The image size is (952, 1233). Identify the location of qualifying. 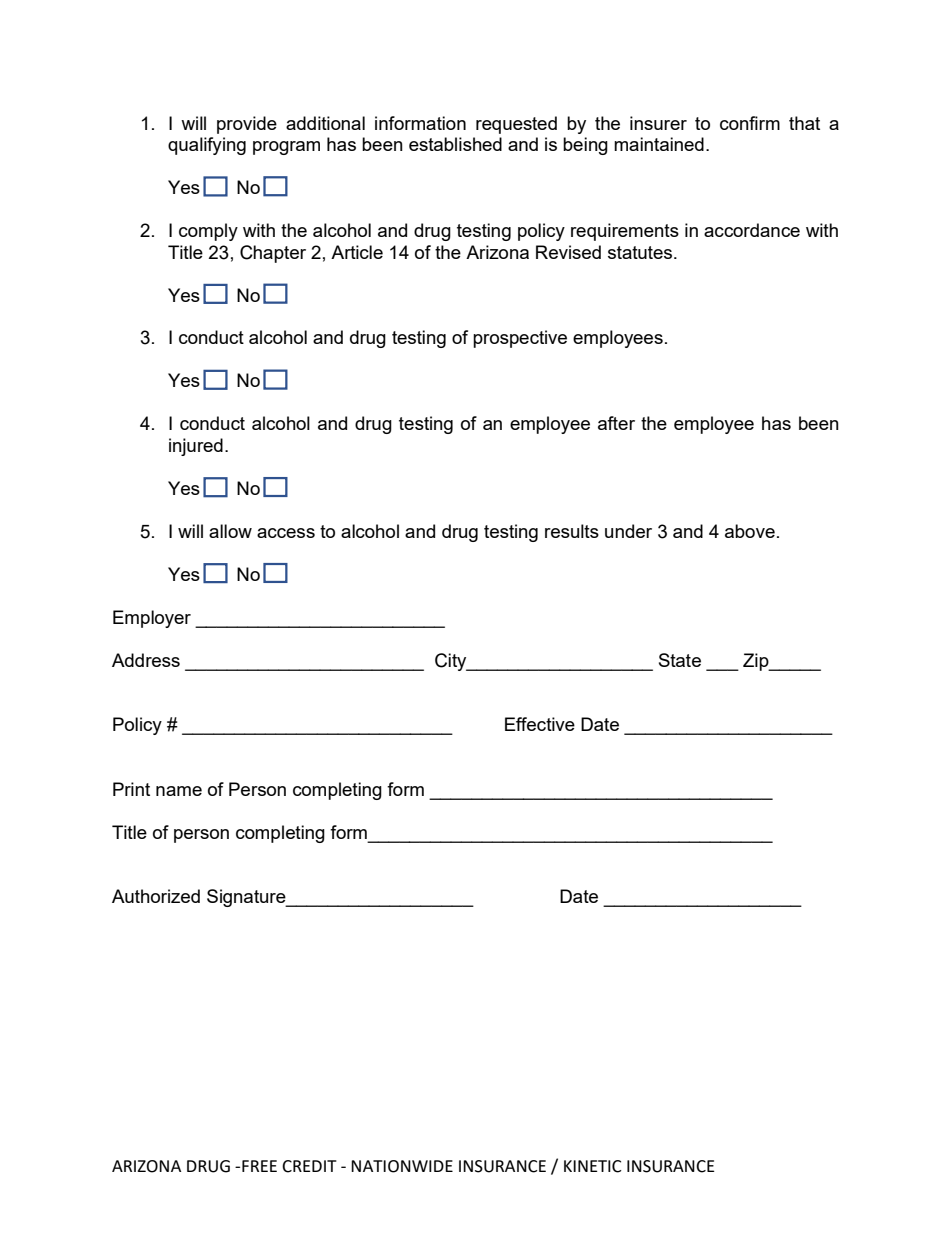
(207, 146).
